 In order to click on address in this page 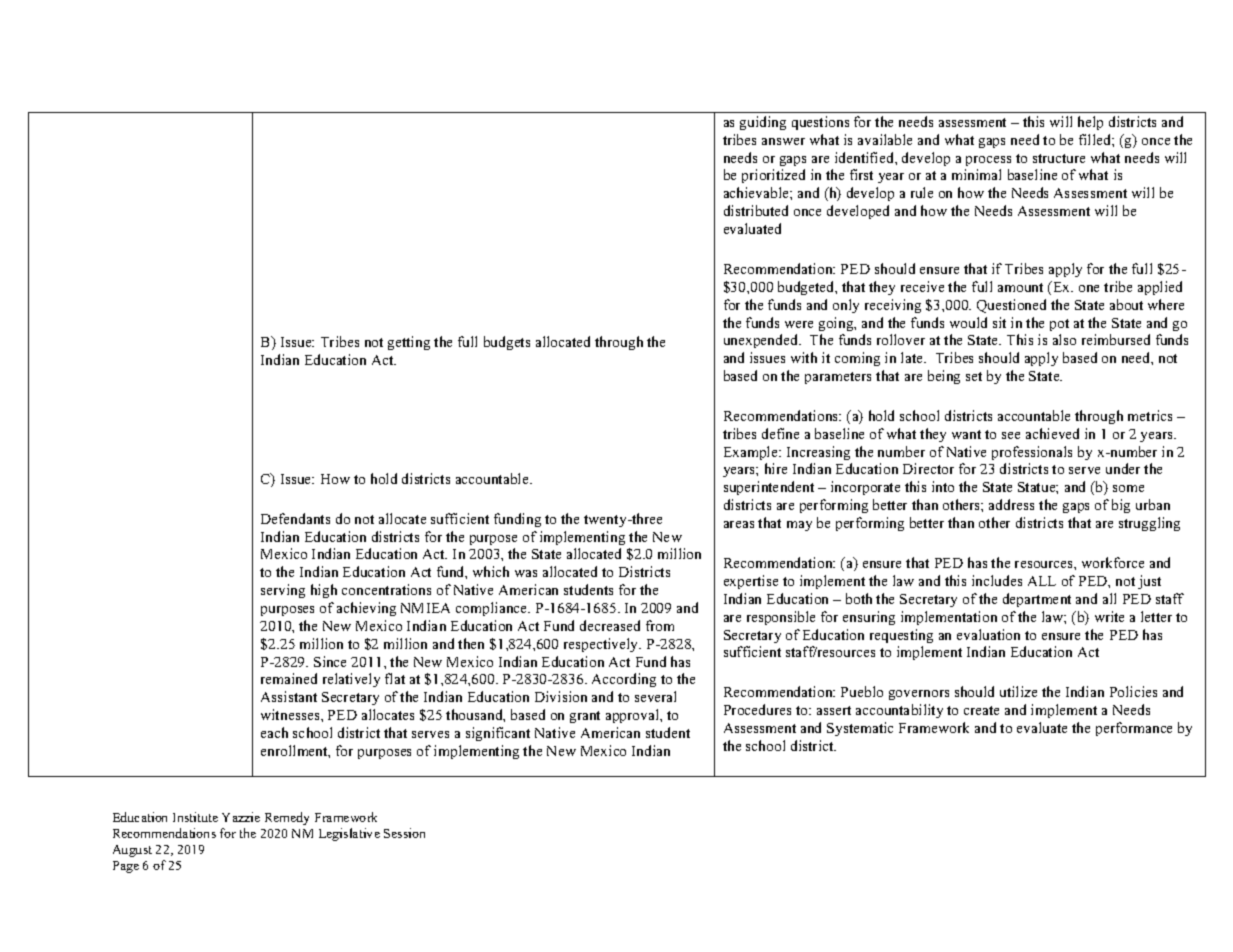, I will do `click(1011, 504)`.
